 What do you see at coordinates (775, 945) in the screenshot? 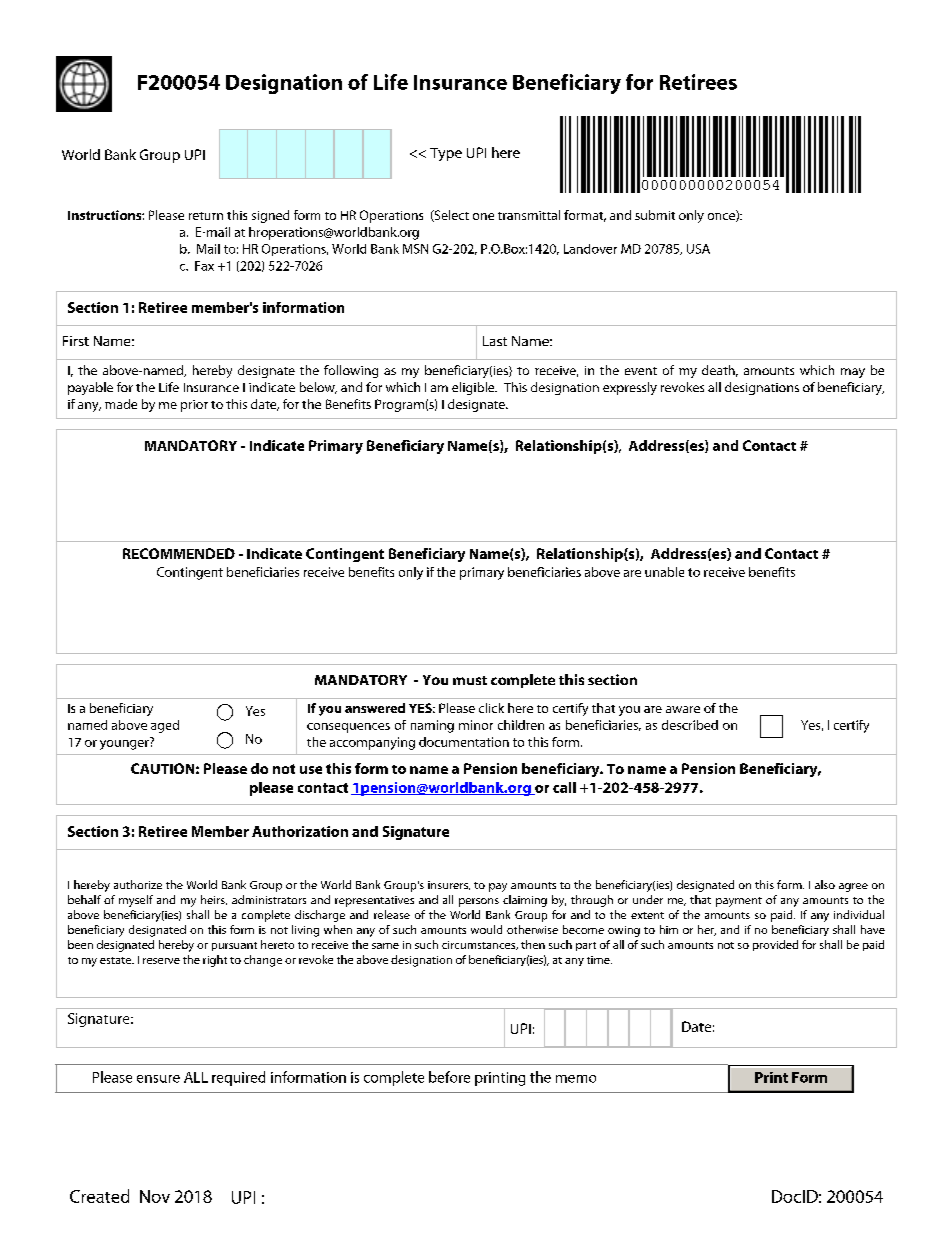
I see `provided` at bounding box center [775, 945].
